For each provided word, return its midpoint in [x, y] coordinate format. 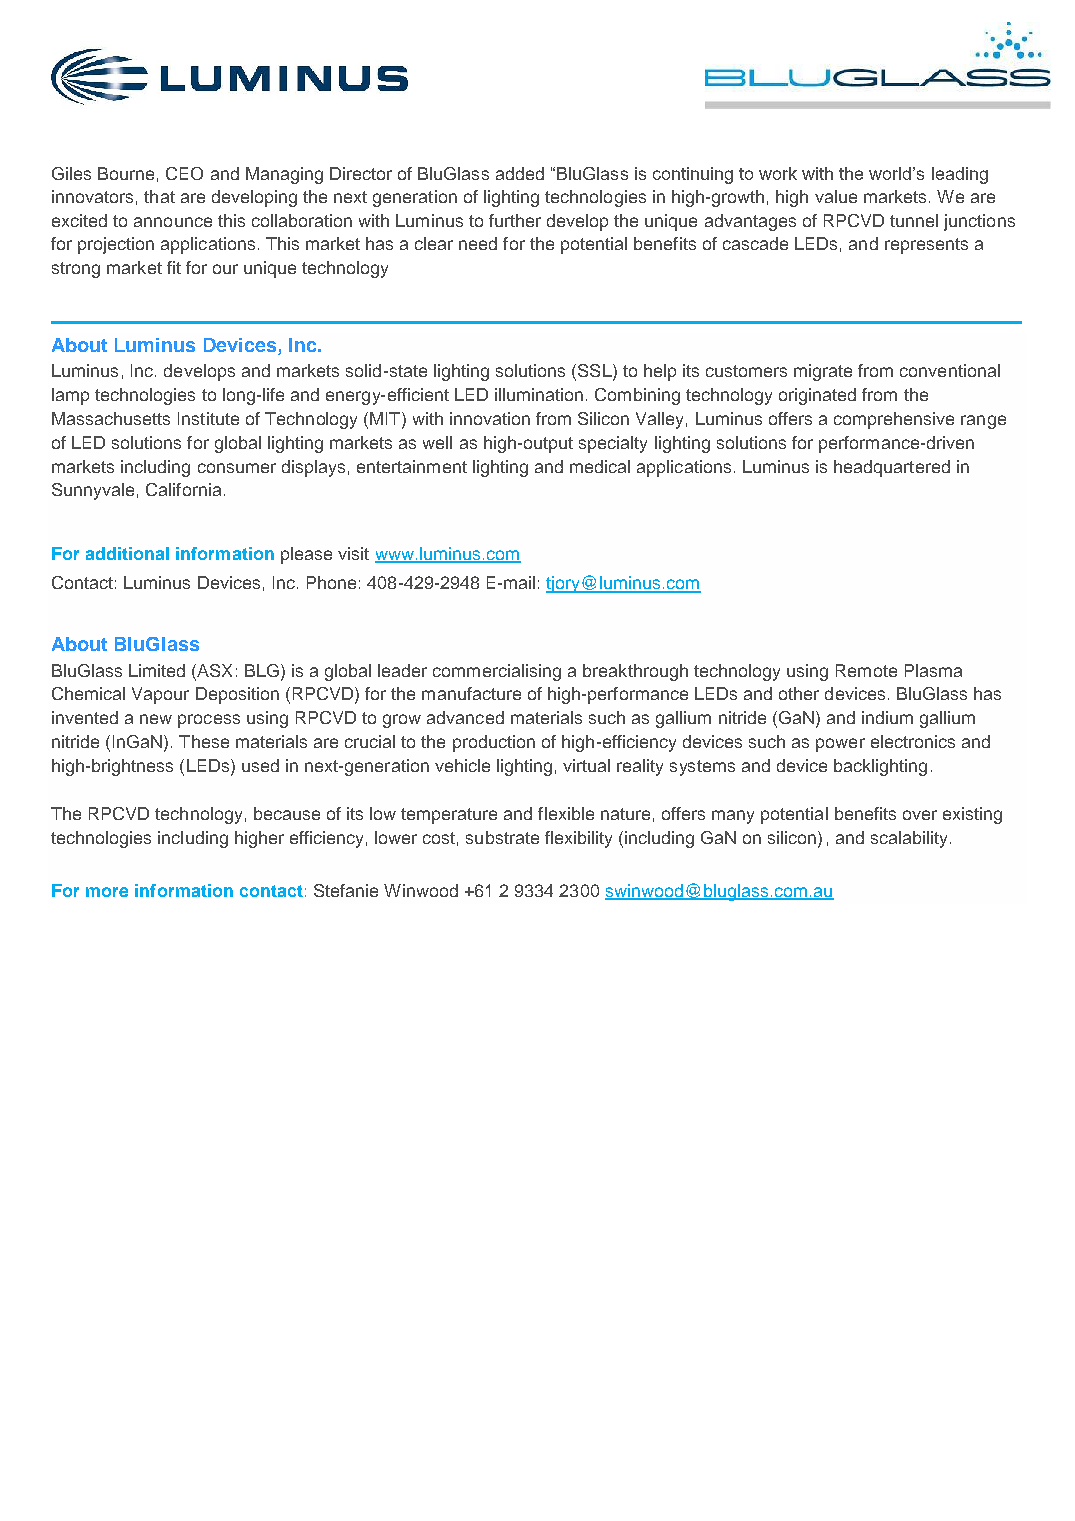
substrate [502, 837]
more [107, 892]
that [159, 196]
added [520, 173]
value [836, 196]
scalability [909, 839]
